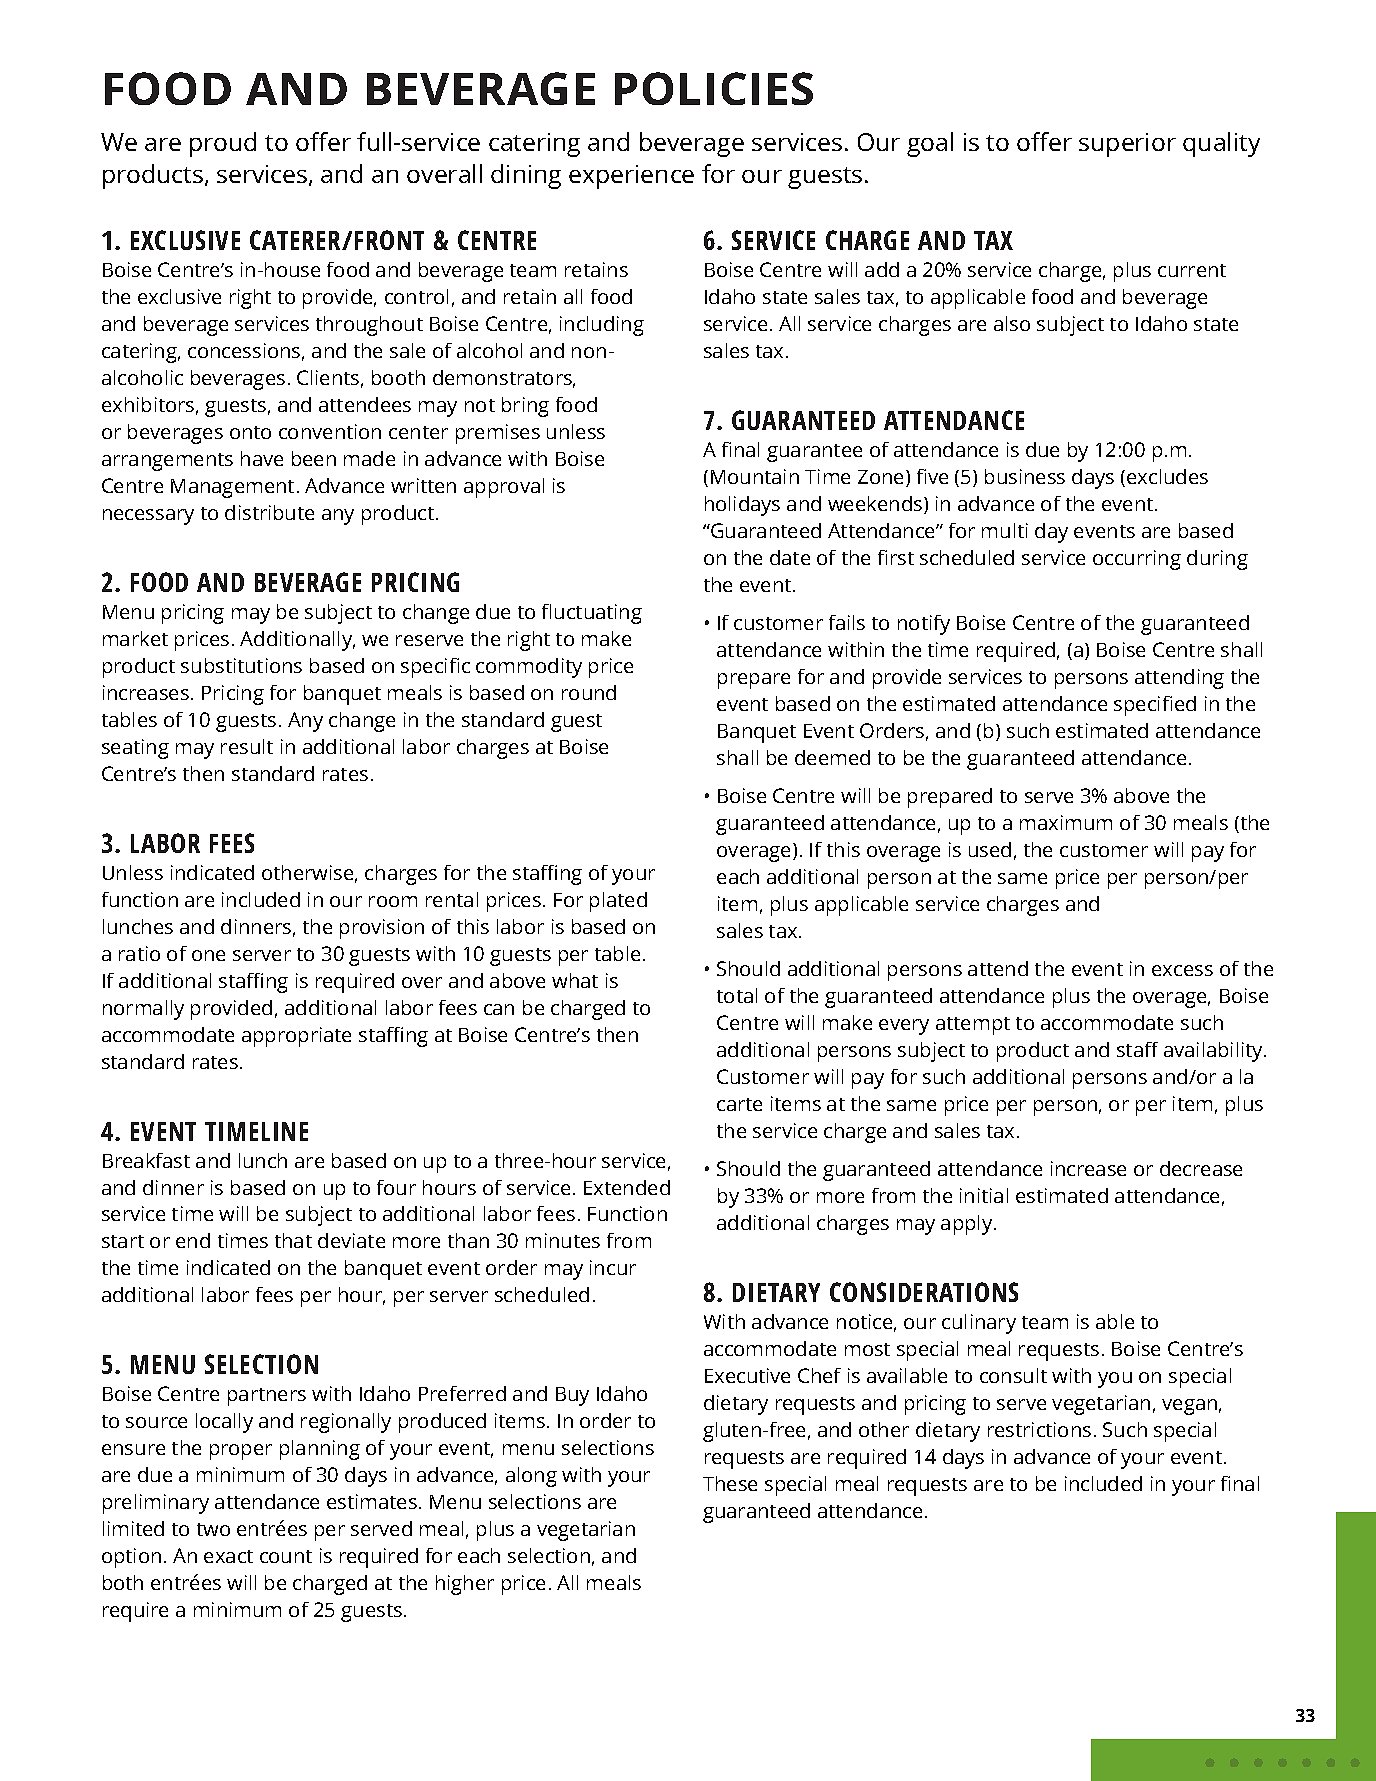  Describe the element at coordinates (618, 902) in the document. I see `plated` at that location.
